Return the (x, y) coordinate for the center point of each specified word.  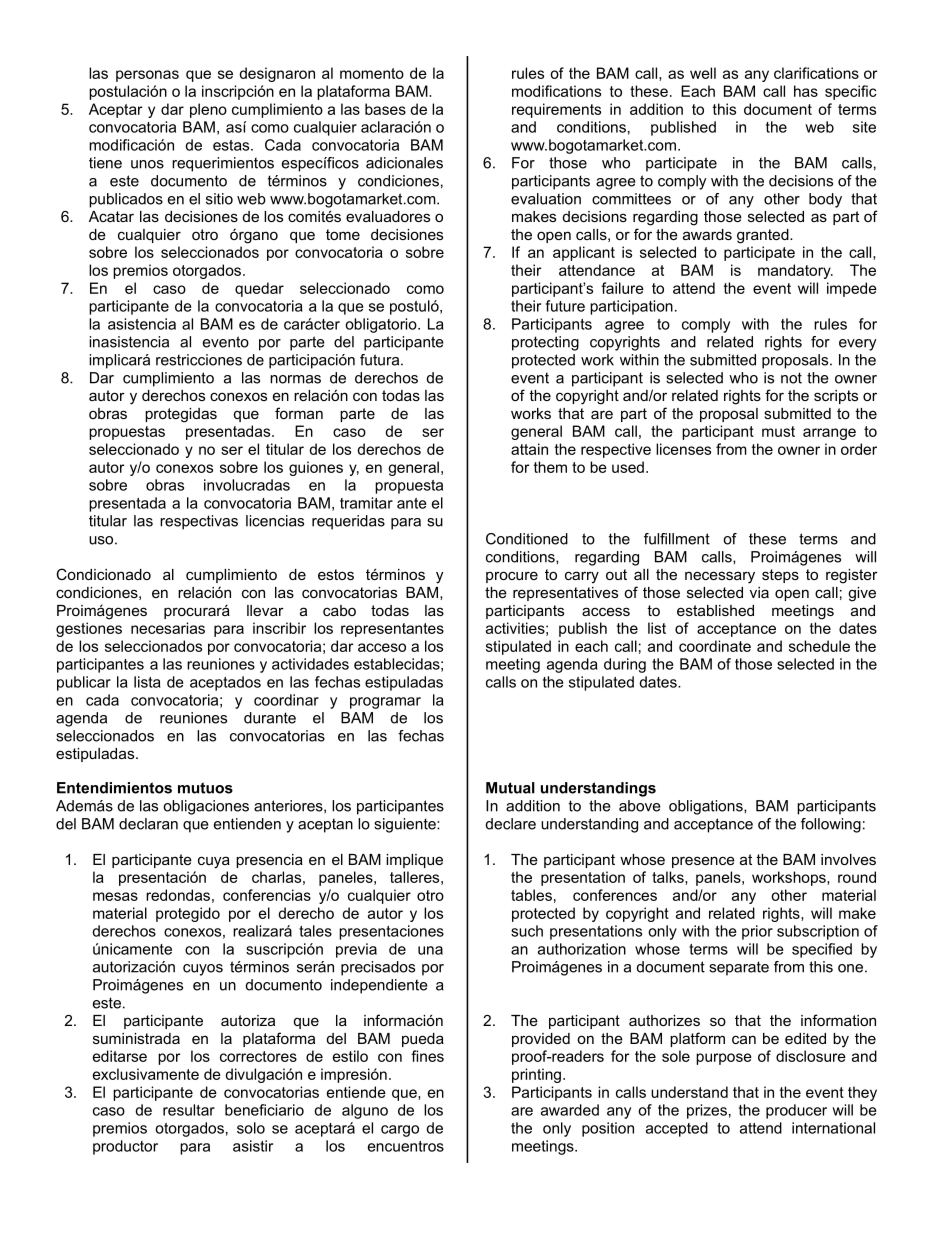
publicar (84, 683)
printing (536, 1075)
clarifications (816, 73)
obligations (707, 807)
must (778, 431)
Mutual (510, 788)
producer (796, 1111)
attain (529, 449)
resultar (189, 1110)
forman (299, 413)
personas (147, 76)
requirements (556, 110)
